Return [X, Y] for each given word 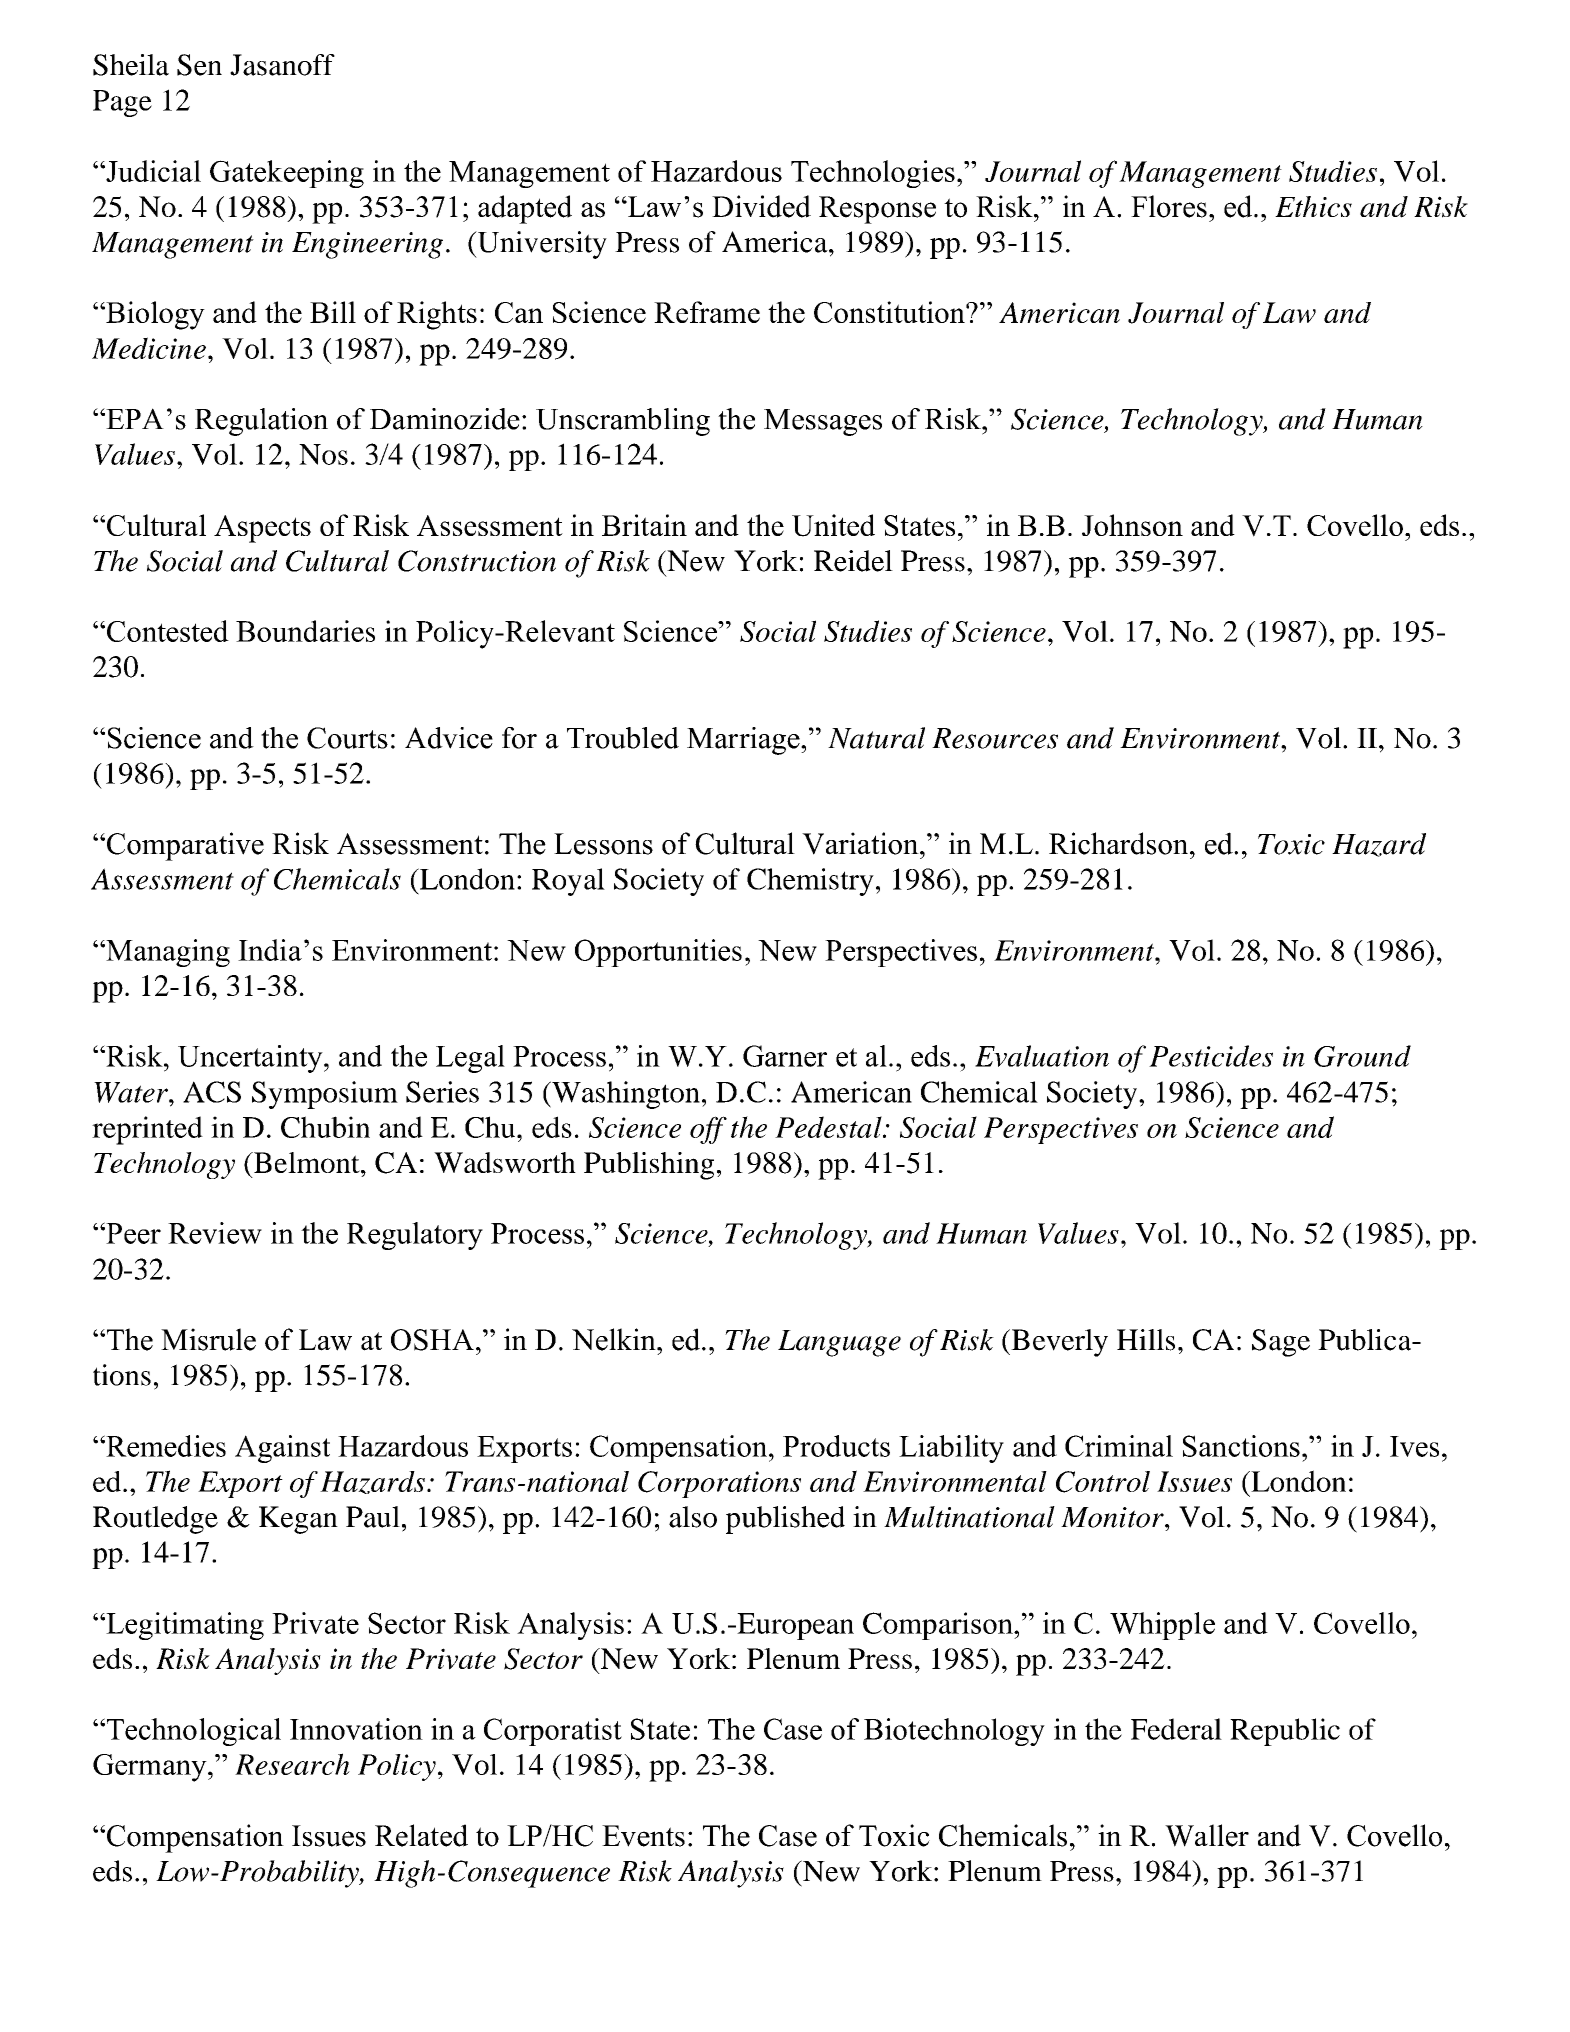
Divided [761, 206]
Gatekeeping [287, 174]
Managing [167, 953]
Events [643, 1836]
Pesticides [1211, 1056]
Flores [1169, 206]
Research [292, 1764]
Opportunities [658, 953]
